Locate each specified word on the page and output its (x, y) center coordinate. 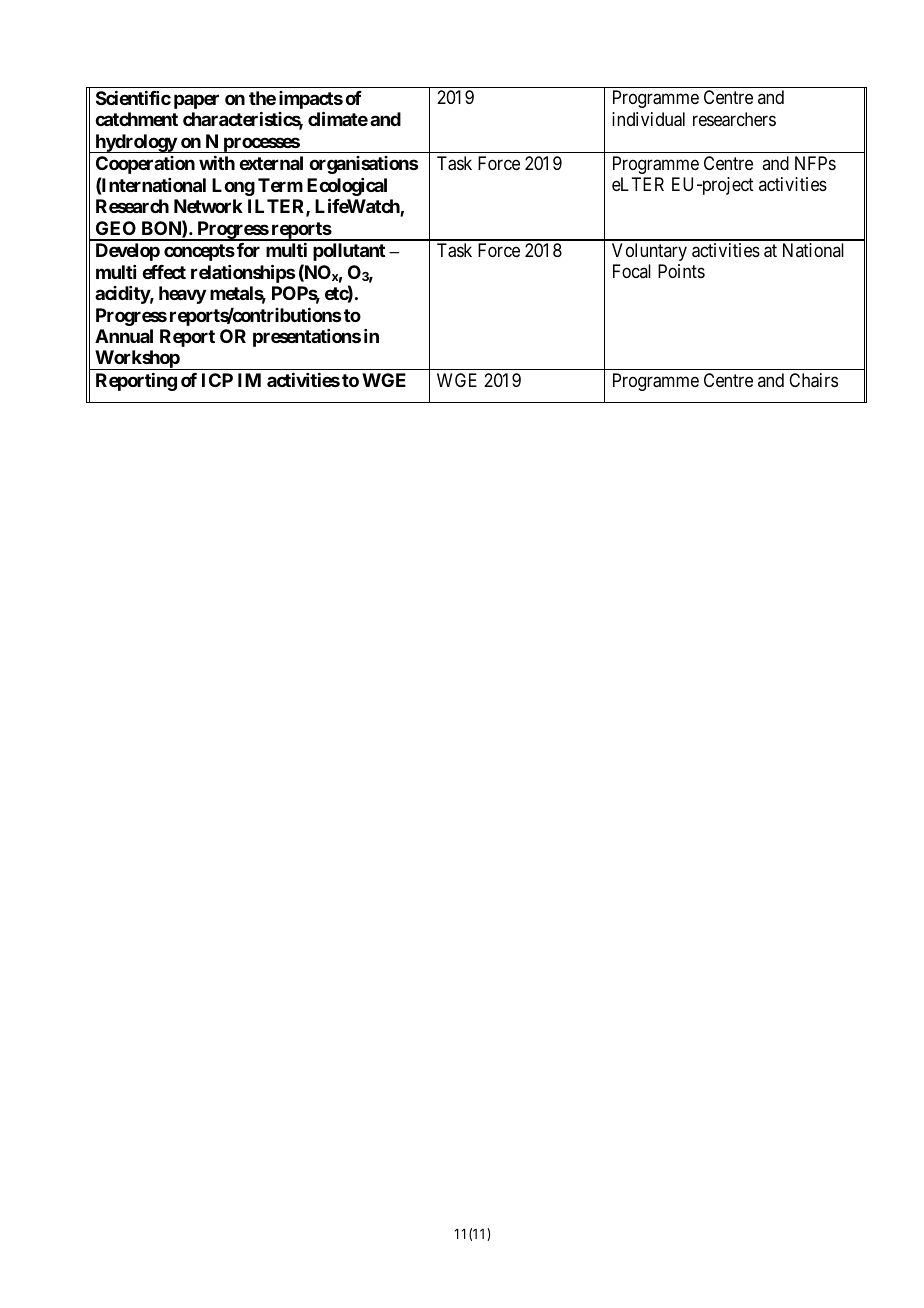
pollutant (349, 252)
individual (648, 119)
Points (681, 271)
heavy (182, 295)
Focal (632, 271)
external (271, 163)
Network (208, 206)
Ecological (347, 188)
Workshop (137, 360)
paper (196, 101)
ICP (217, 380)
